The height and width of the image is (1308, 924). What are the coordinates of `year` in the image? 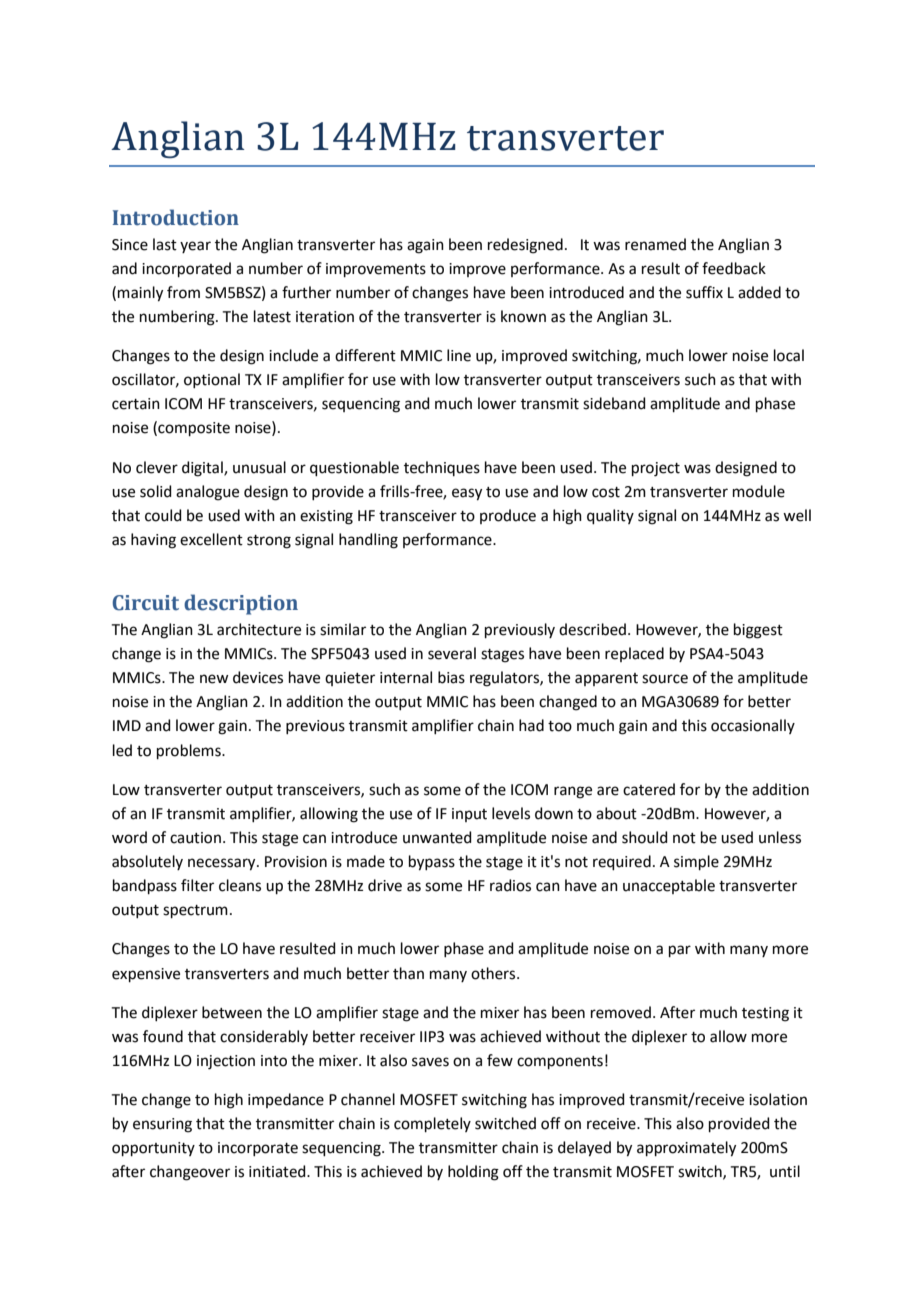 It's located at (195, 247).
